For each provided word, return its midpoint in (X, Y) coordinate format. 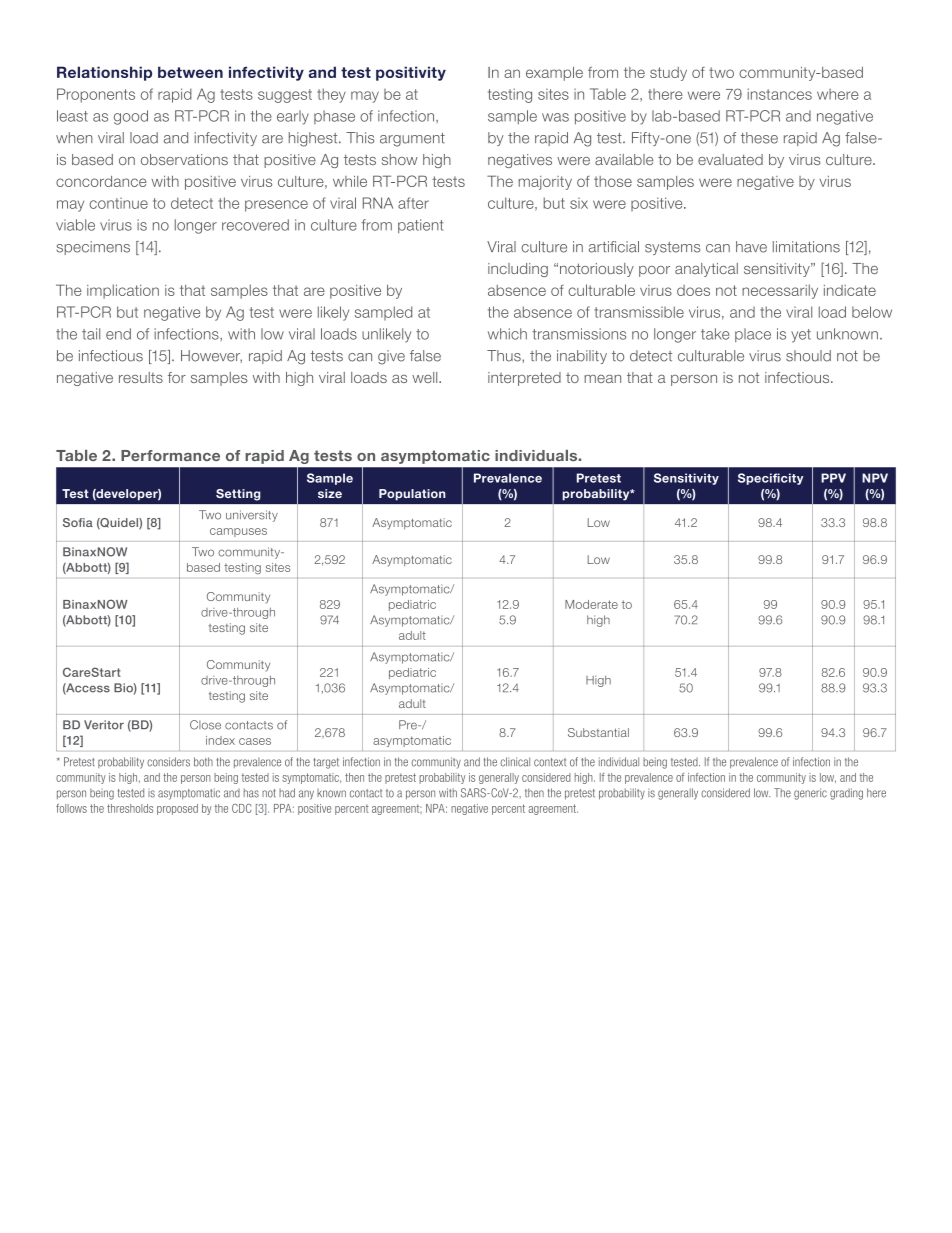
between (190, 72)
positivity (411, 73)
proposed (177, 809)
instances (780, 94)
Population (412, 495)
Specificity (770, 479)
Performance (170, 455)
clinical (515, 762)
